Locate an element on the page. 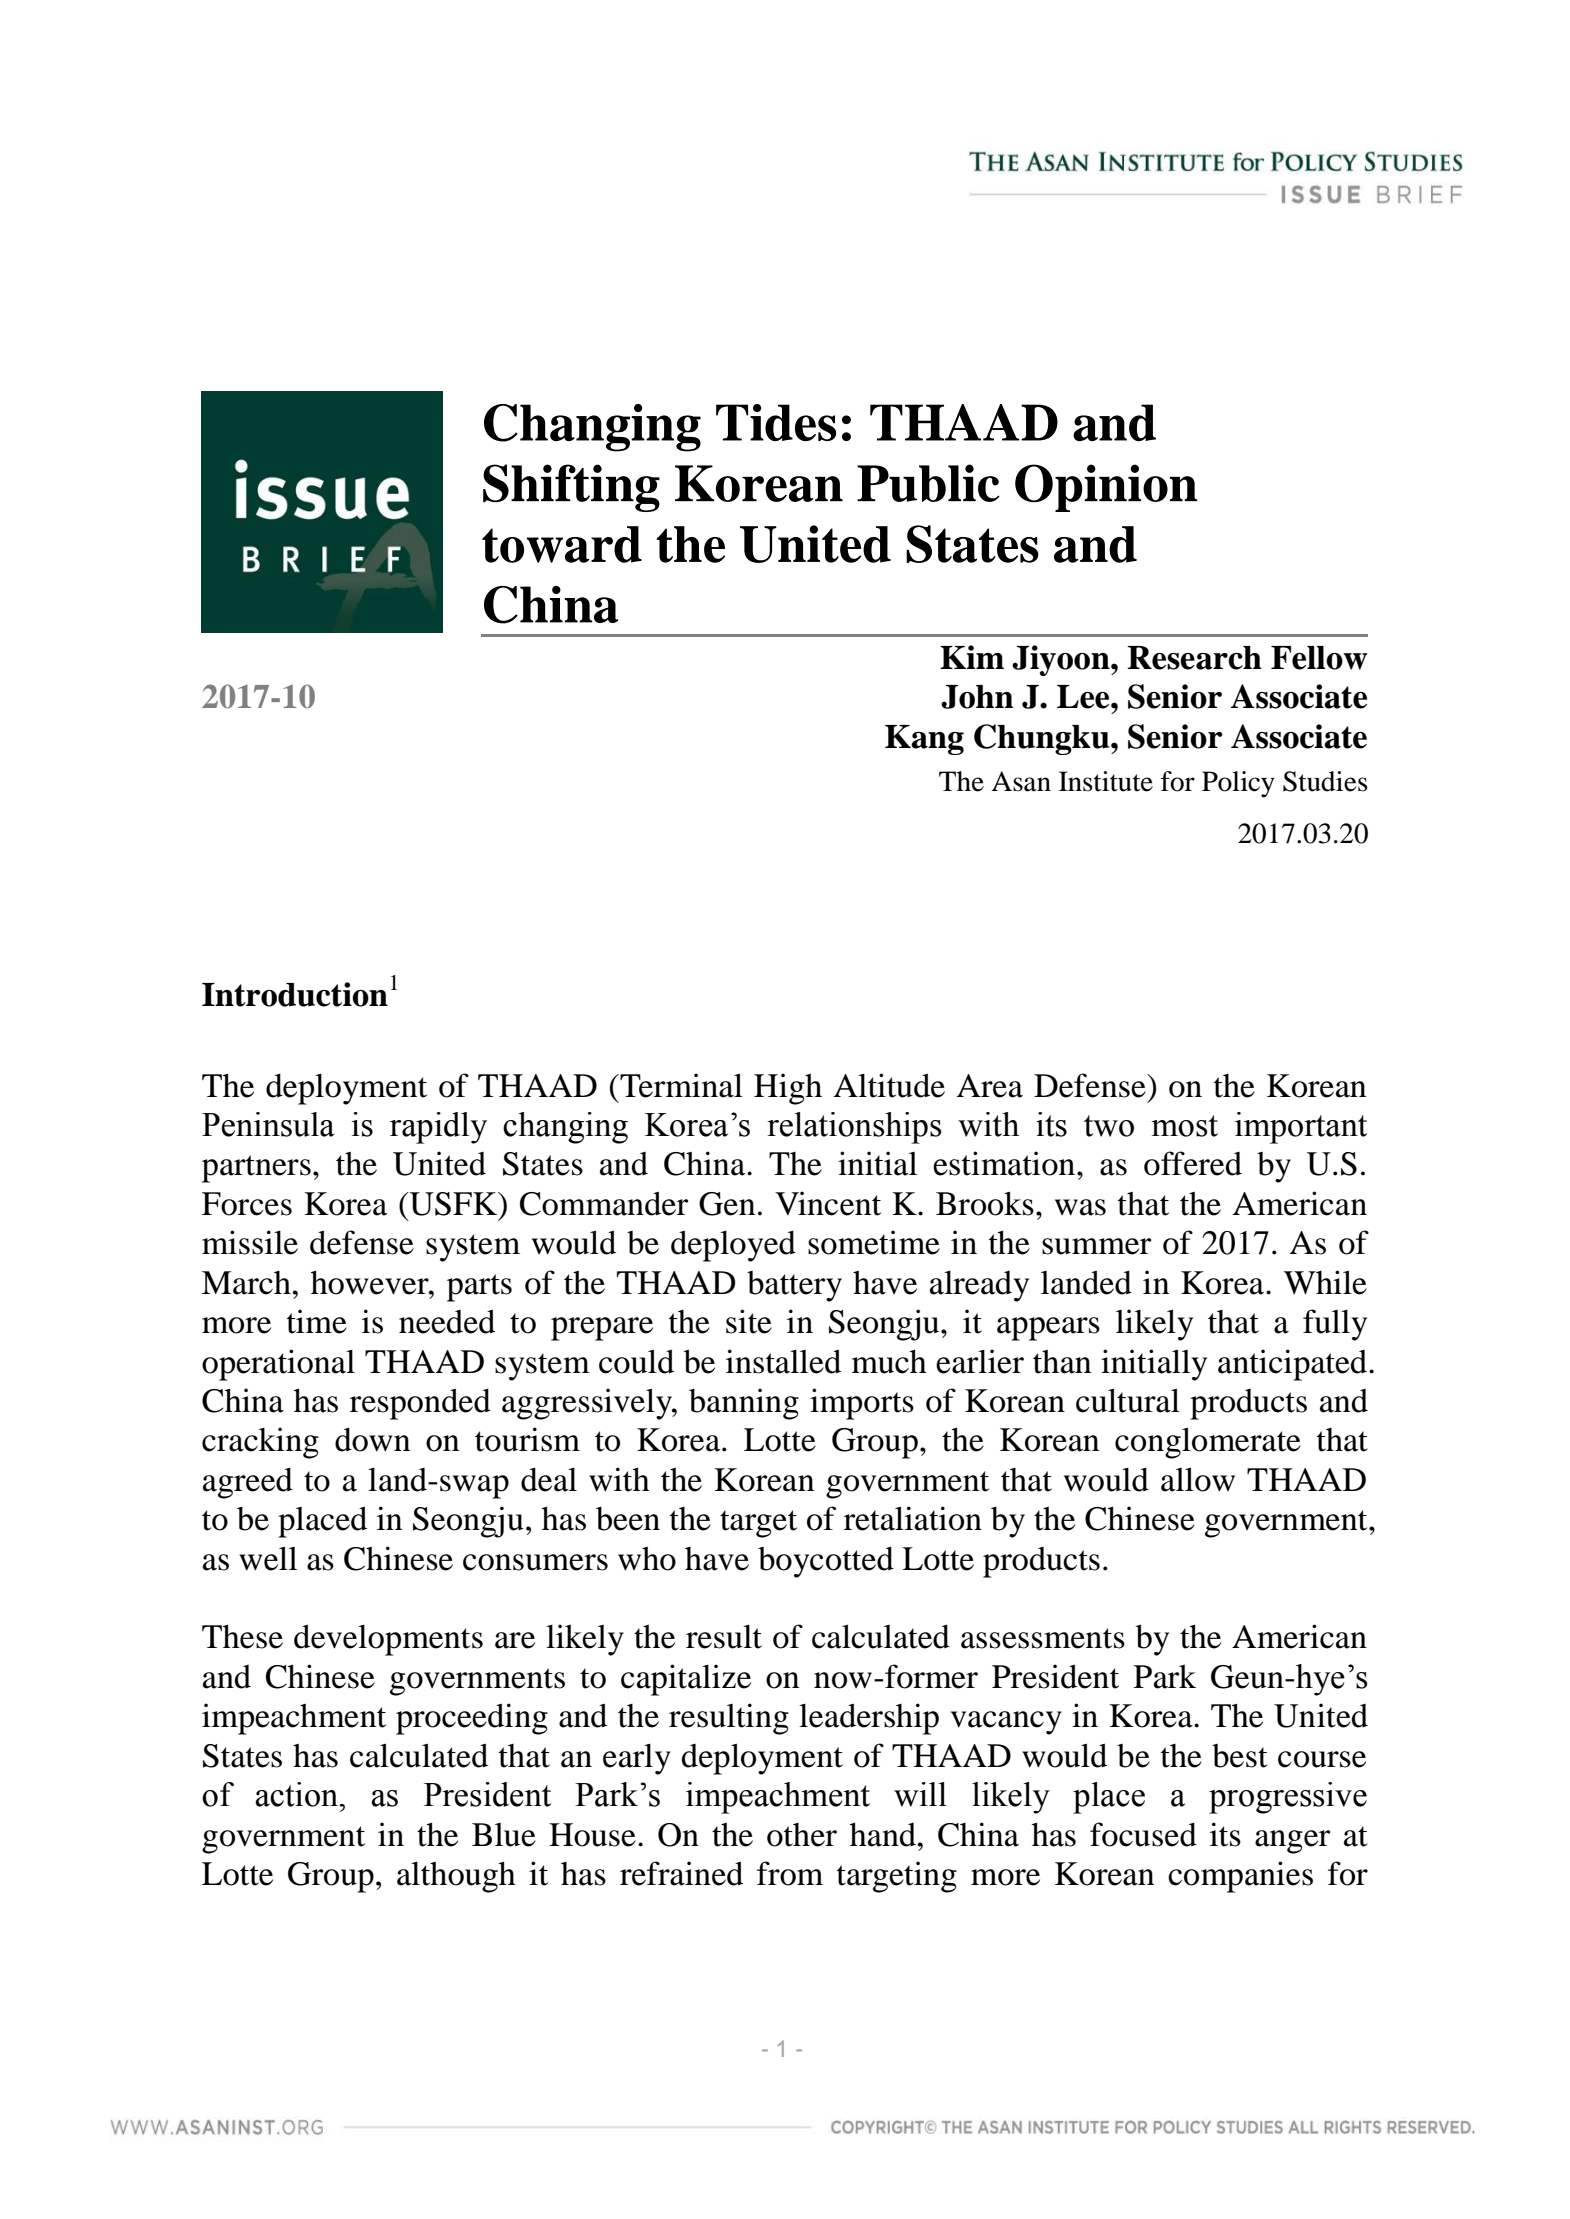  well is located at coordinates (268, 1558).
